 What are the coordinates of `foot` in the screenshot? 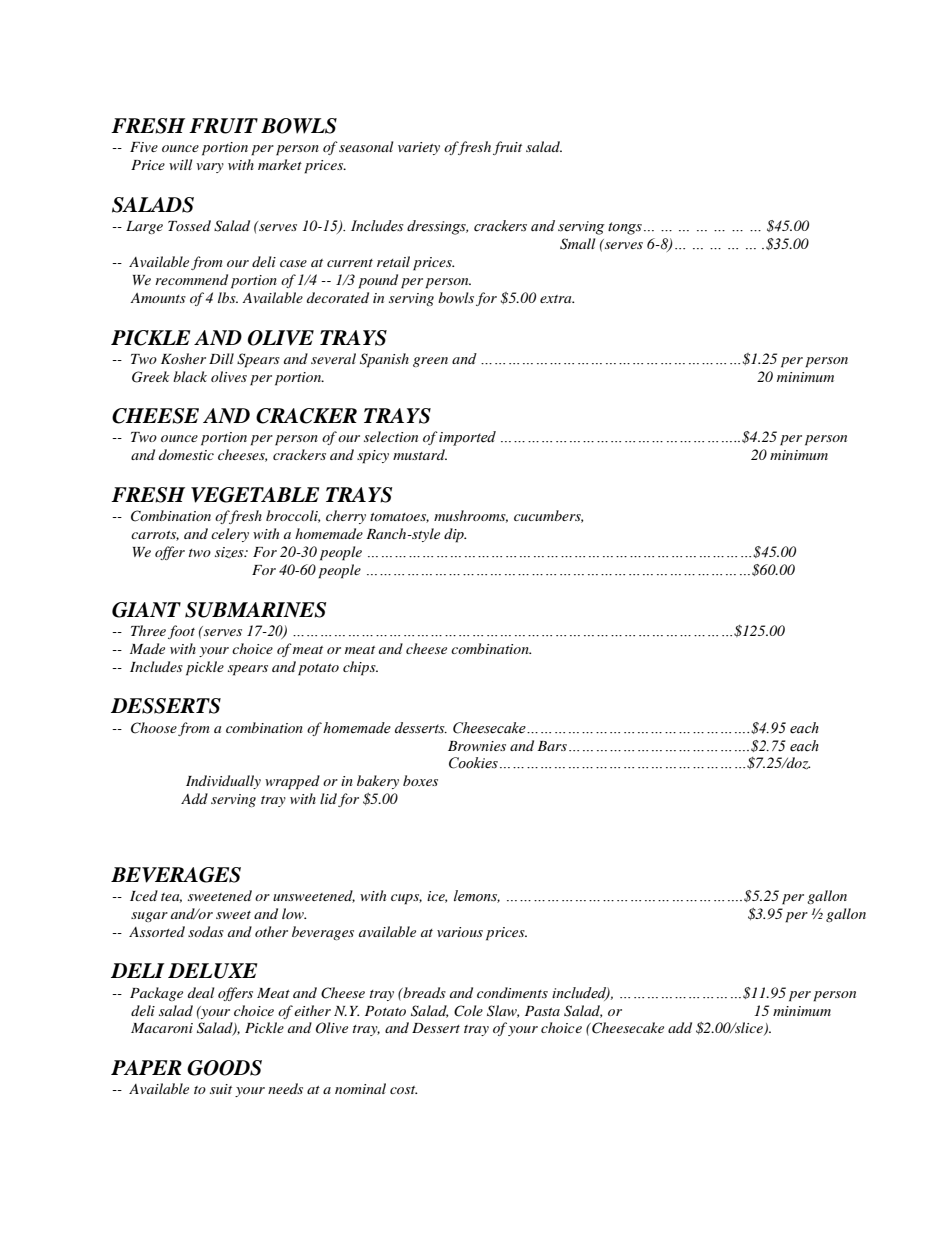 It's located at (181, 632).
